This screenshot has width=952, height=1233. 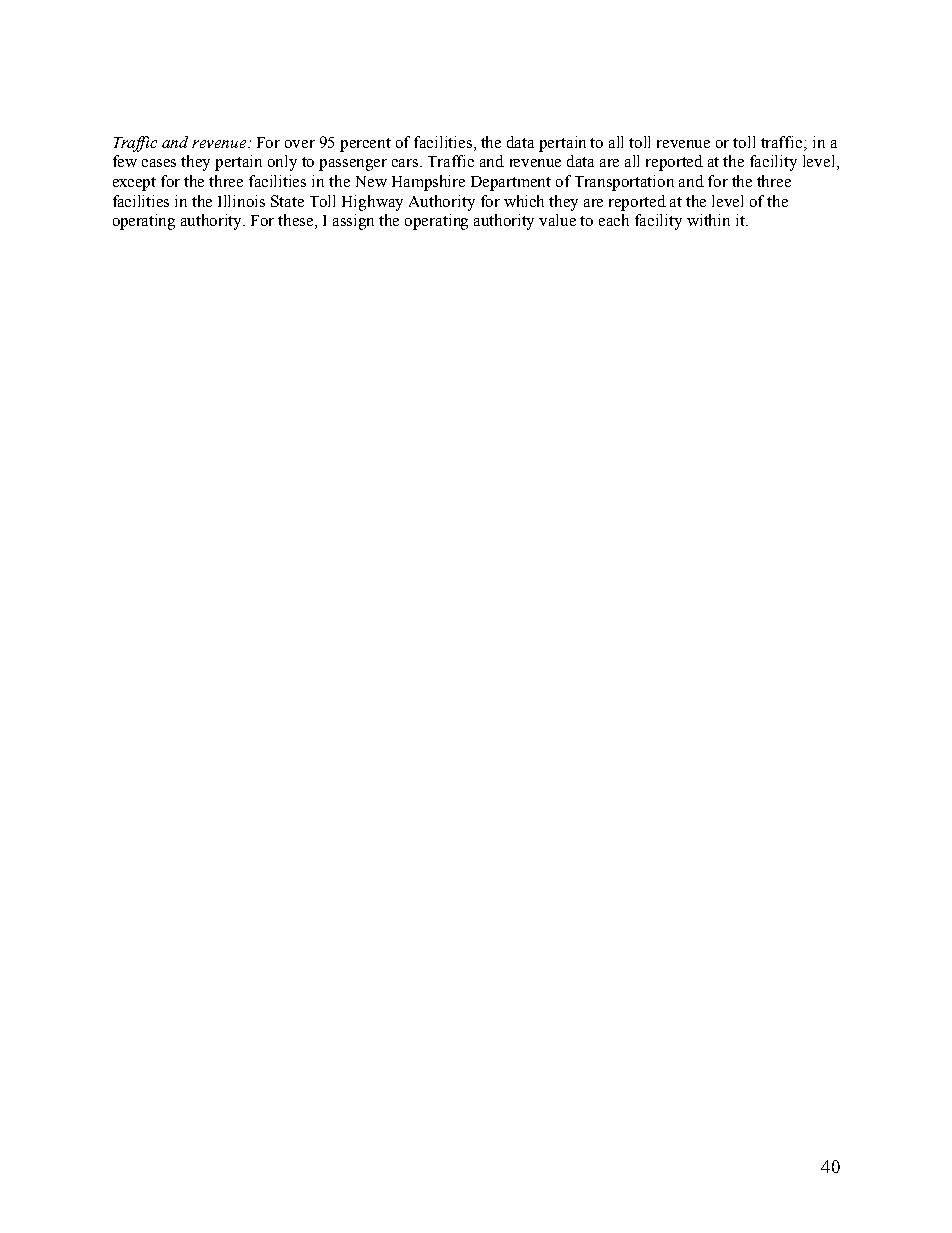 What do you see at coordinates (406, 163) in the screenshot?
I see `cars` at bounding box center [406, 163].
